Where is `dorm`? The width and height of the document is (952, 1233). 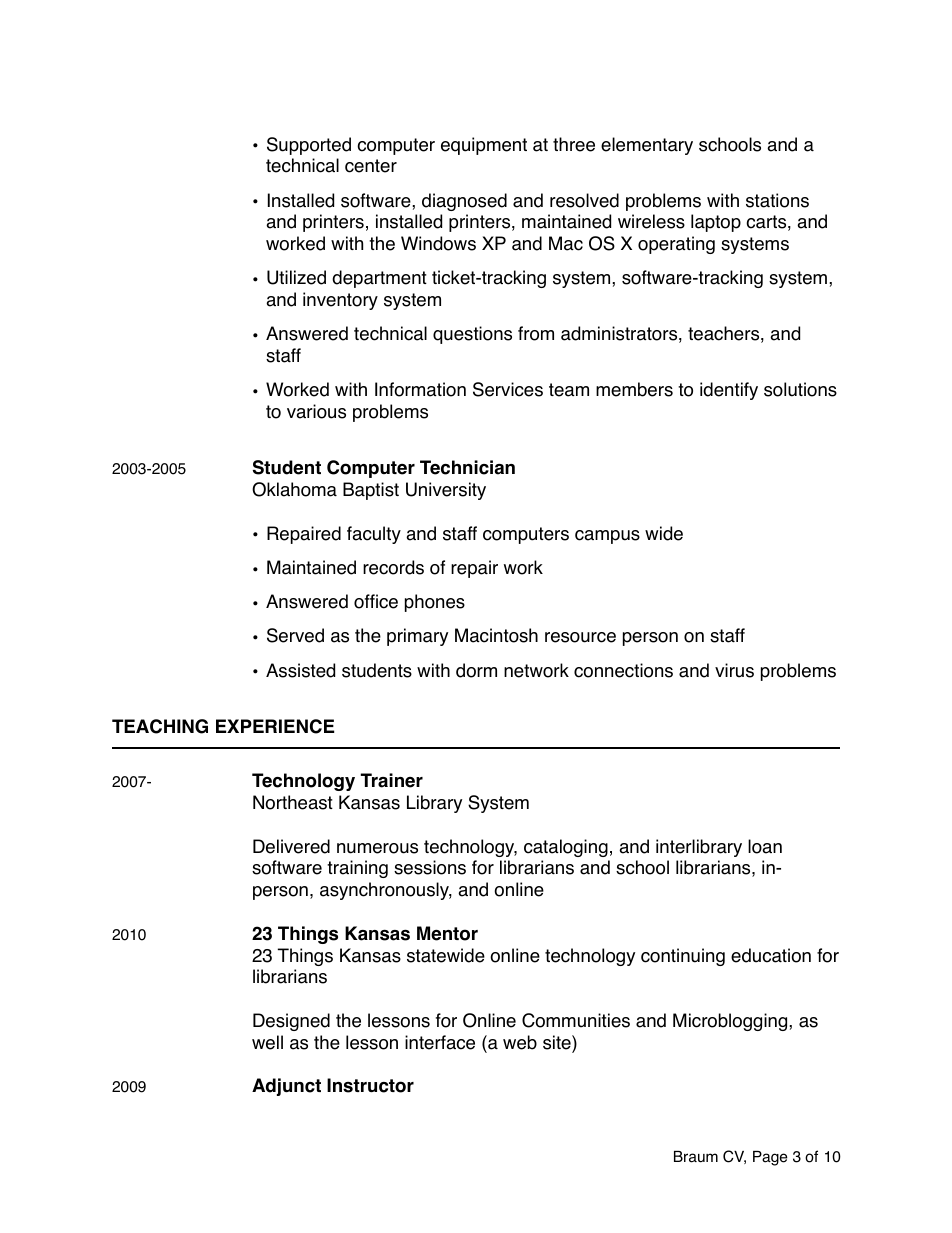
dorm is located at coordinates (476, 670).
